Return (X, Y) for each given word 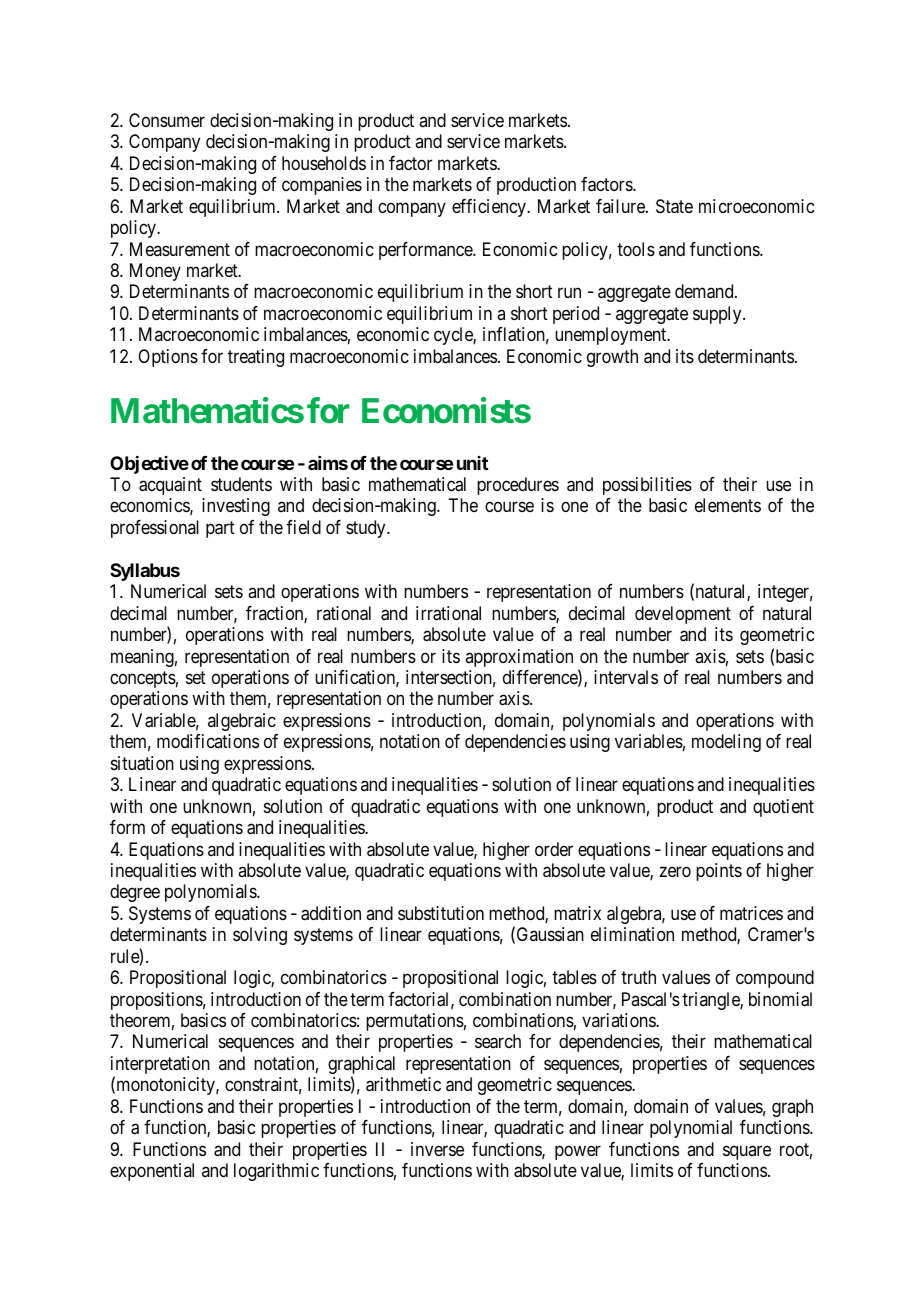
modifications (208, 741)
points (719, 872)
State (674, 206)
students (241, 484)
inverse (437, 1149)
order (554, 849)
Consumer (167, 120)
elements (728, 505)
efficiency (490, 208)
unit (472, 463)
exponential (152, 1172)
